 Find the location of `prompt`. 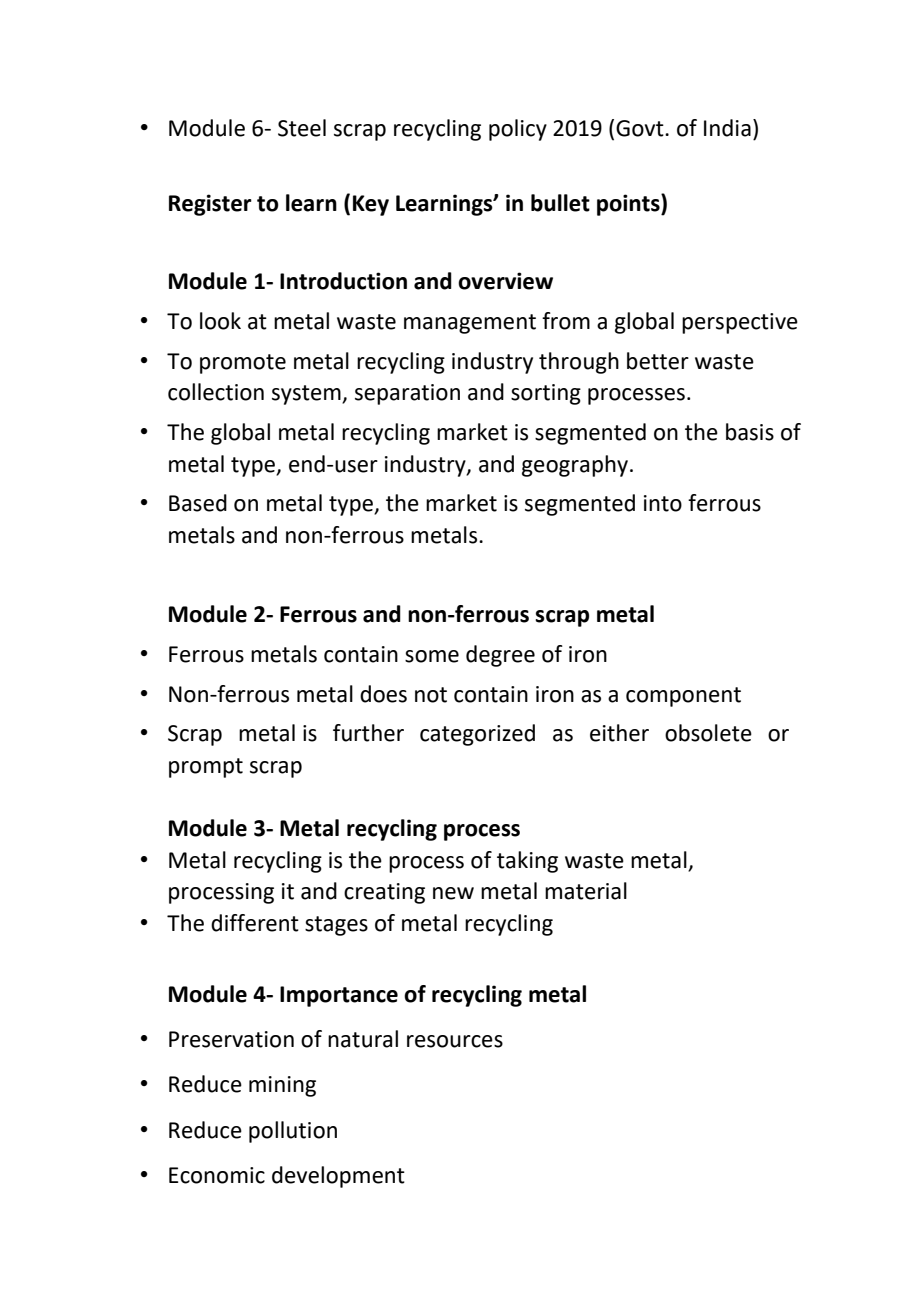

prompt is located at coordinates (206, 768).
